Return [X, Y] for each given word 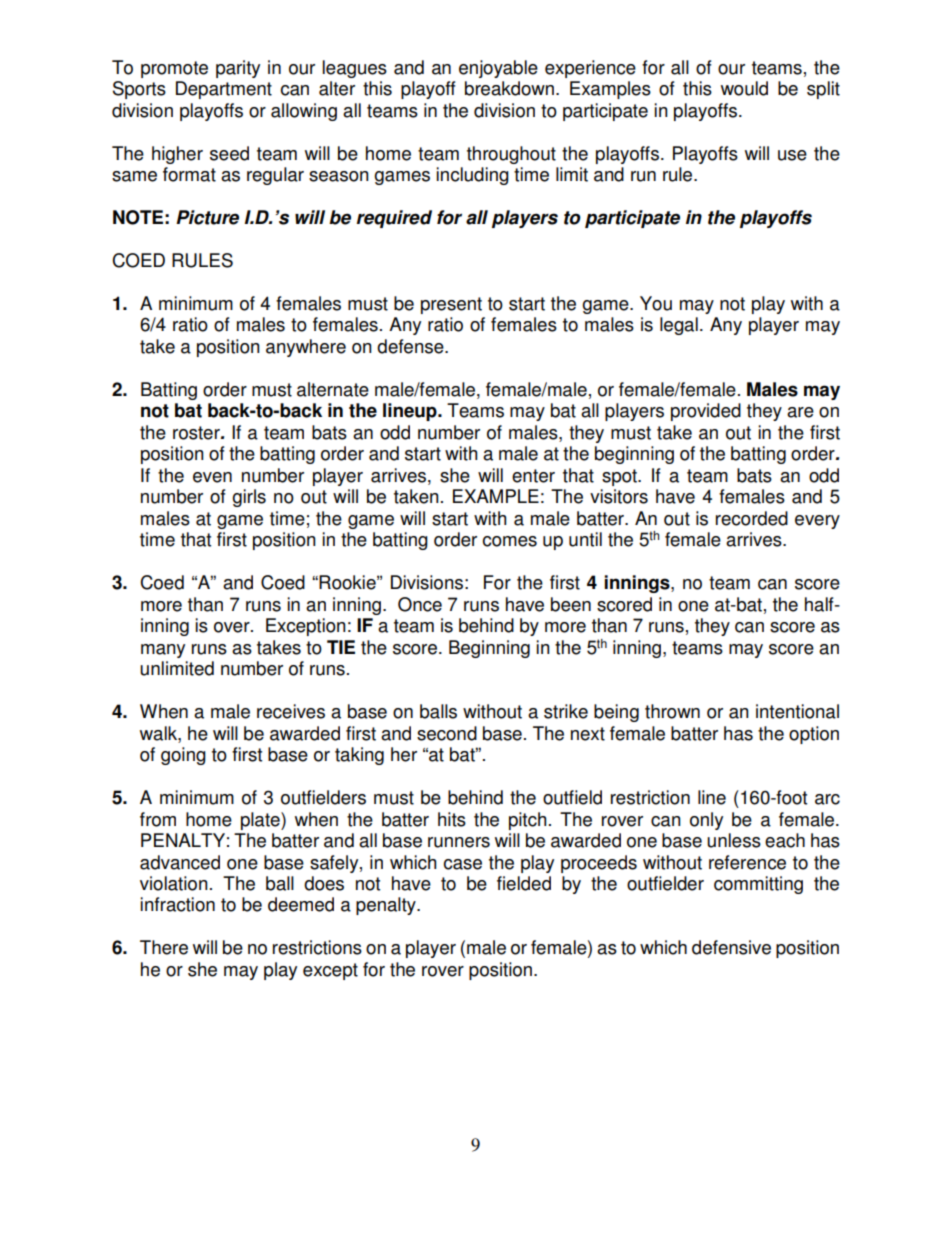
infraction [177, 904]
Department [224, 90]
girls [249, 498]
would [744, 88]
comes [510, 541]
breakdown [509, 88]
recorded [752, 518]
